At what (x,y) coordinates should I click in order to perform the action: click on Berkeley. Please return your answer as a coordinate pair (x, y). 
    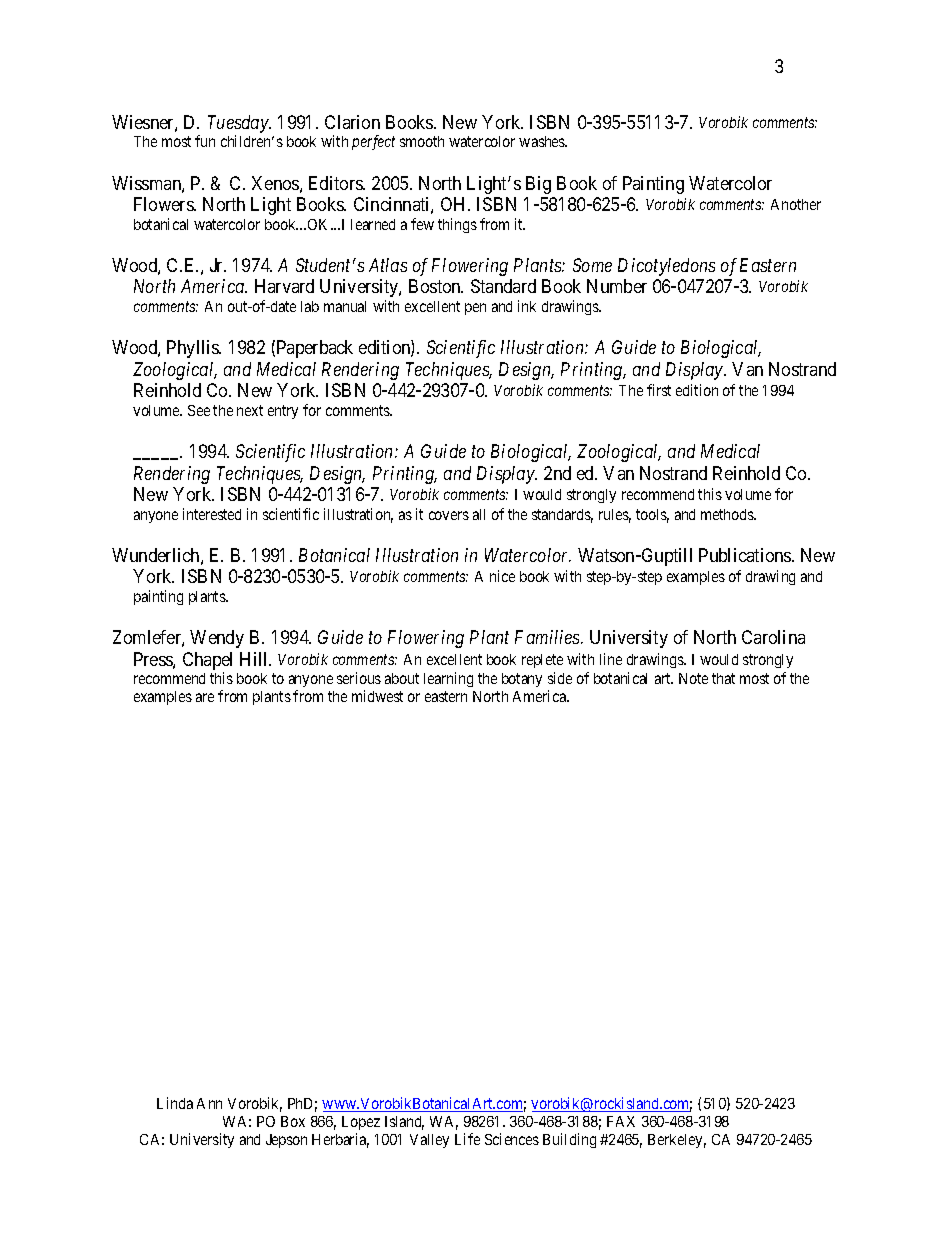
    Looking at the image, I should click on (677, 1141).
